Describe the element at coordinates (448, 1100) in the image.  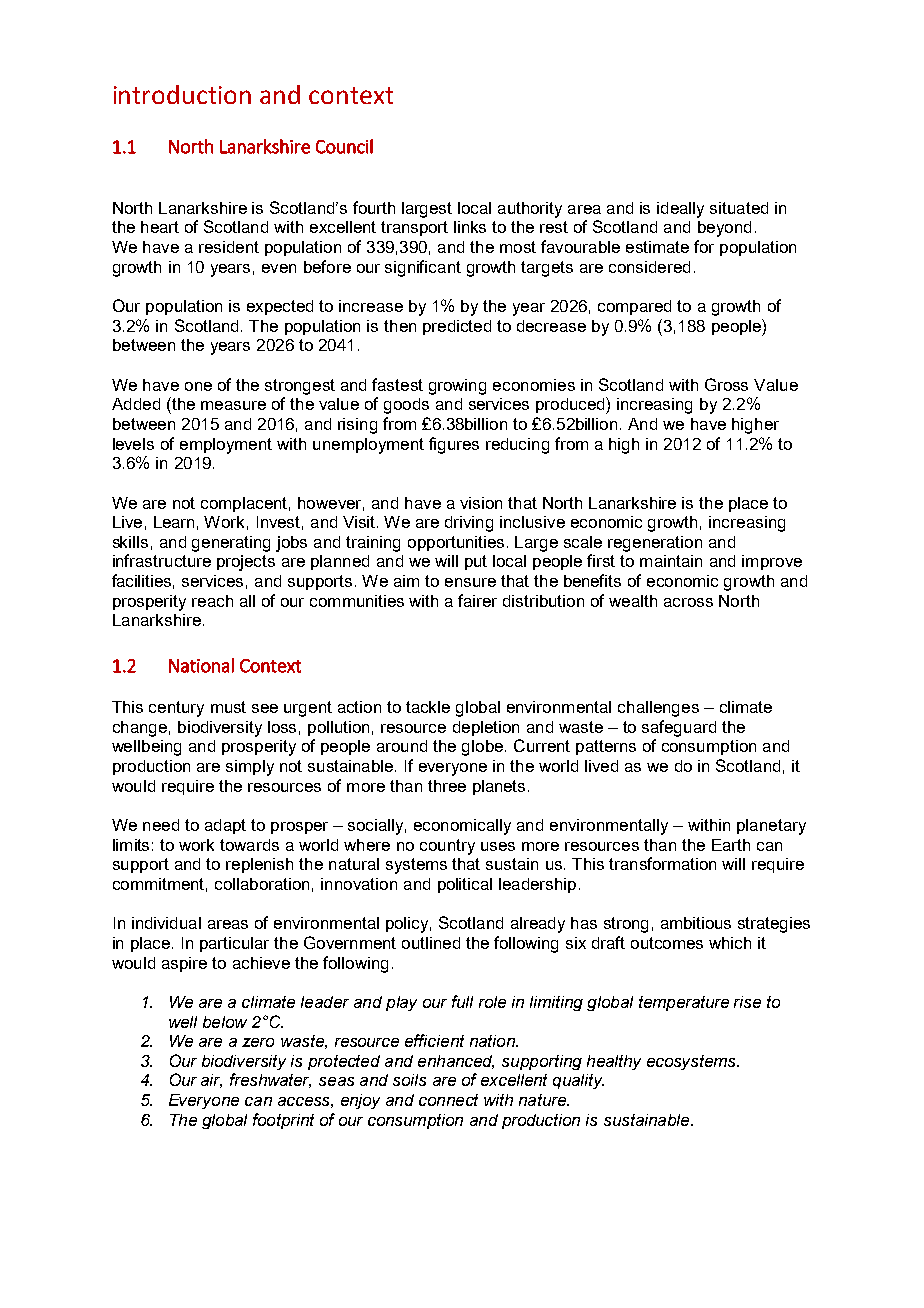
I see `connect` at that location.
